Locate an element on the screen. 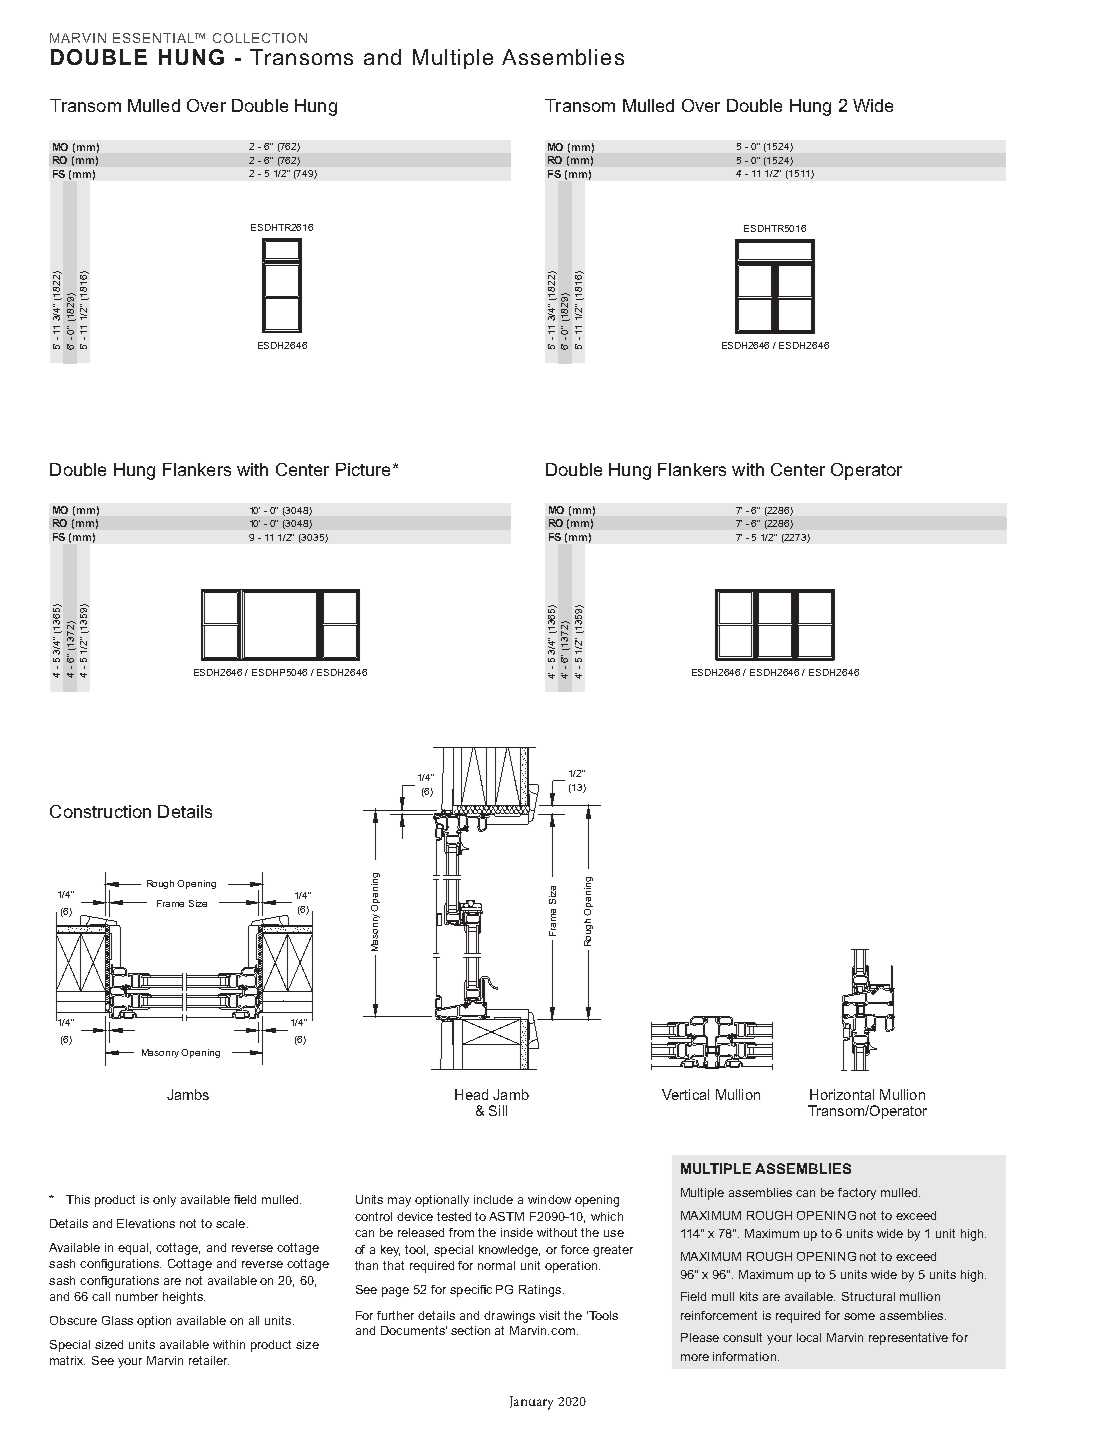  Head is located at coordinates (471, 1094).
